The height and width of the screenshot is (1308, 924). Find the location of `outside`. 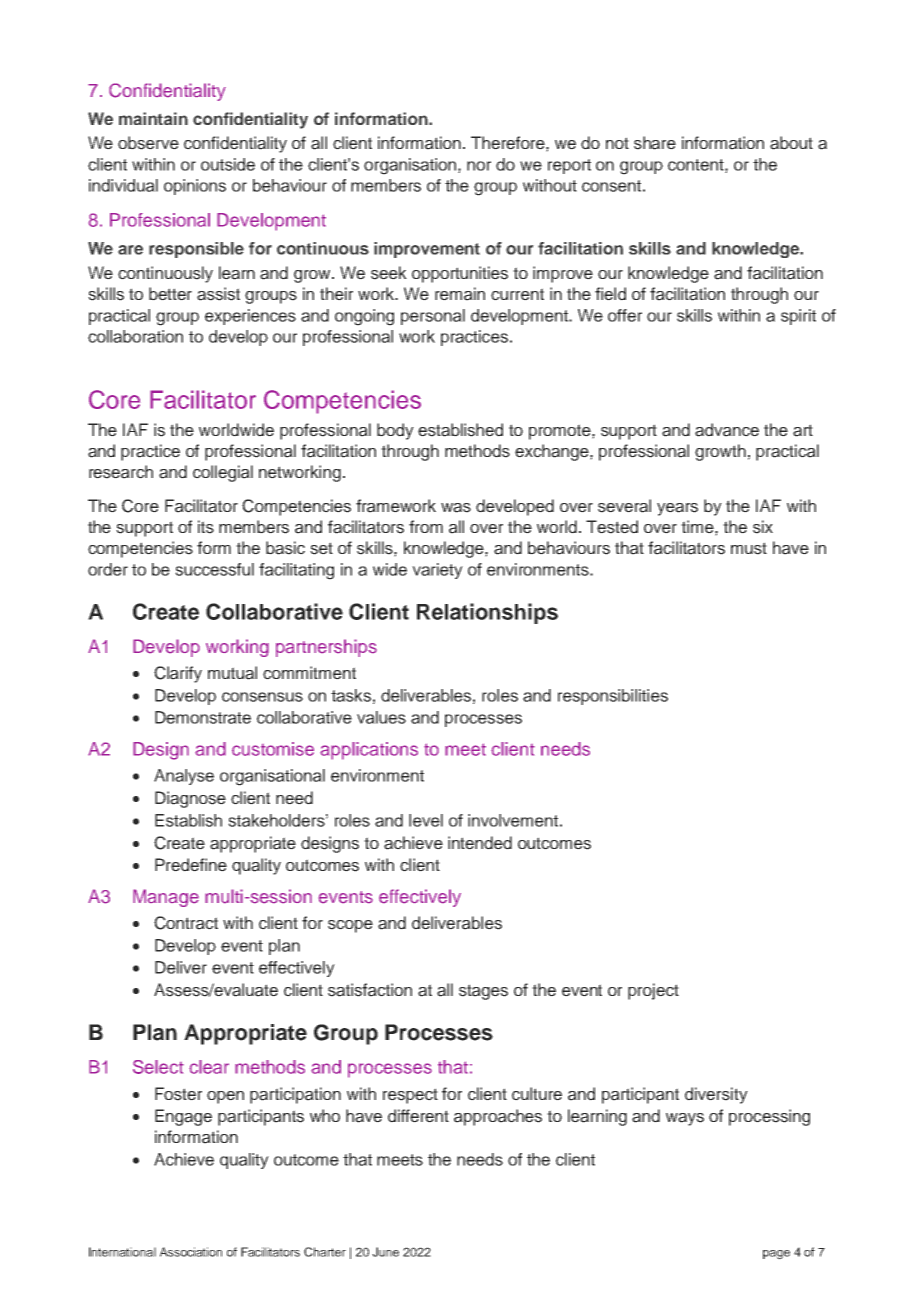

outside is located at coordinates (228, 164).
